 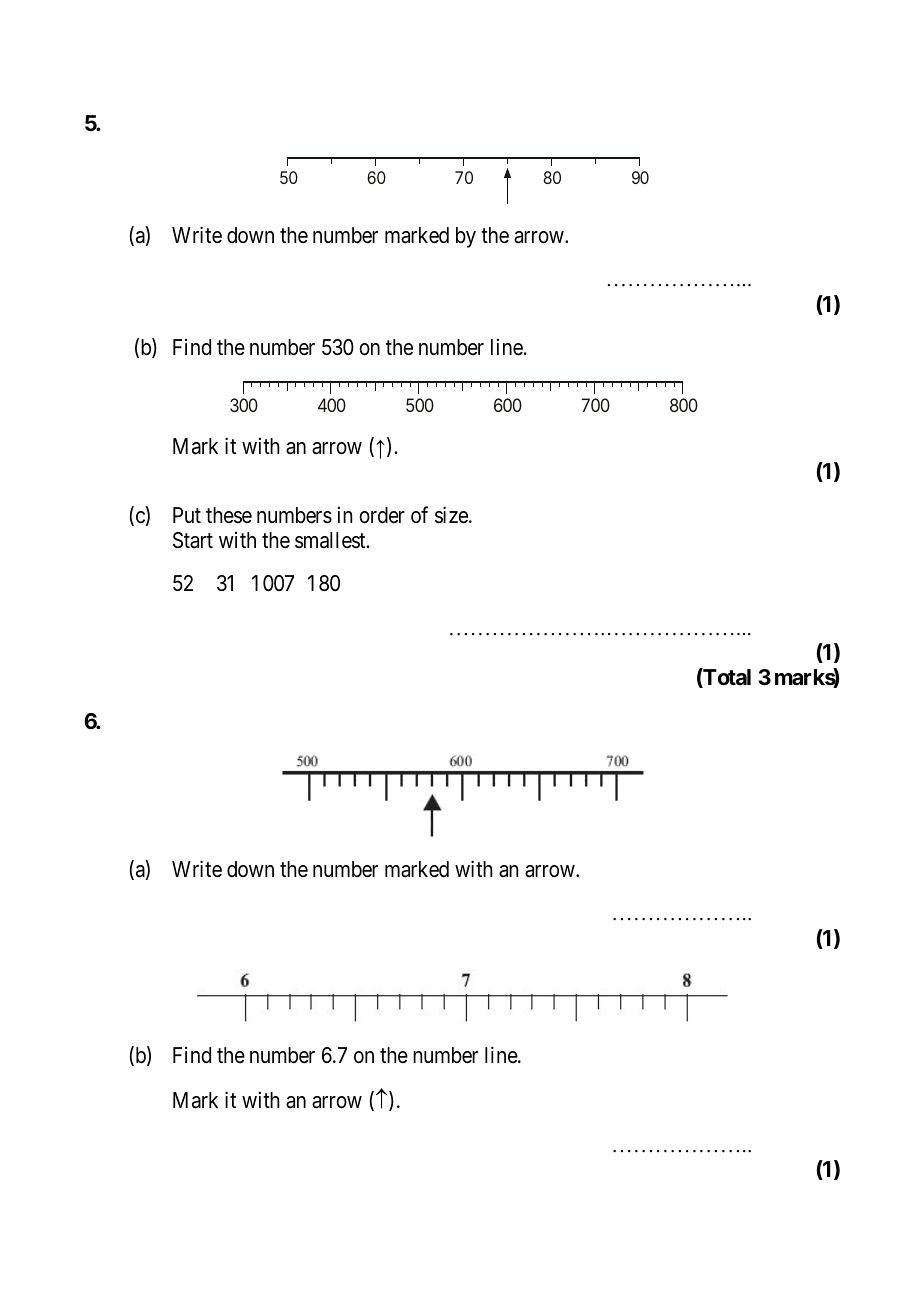 I want to click on Start, so click(x=193, y=540).
